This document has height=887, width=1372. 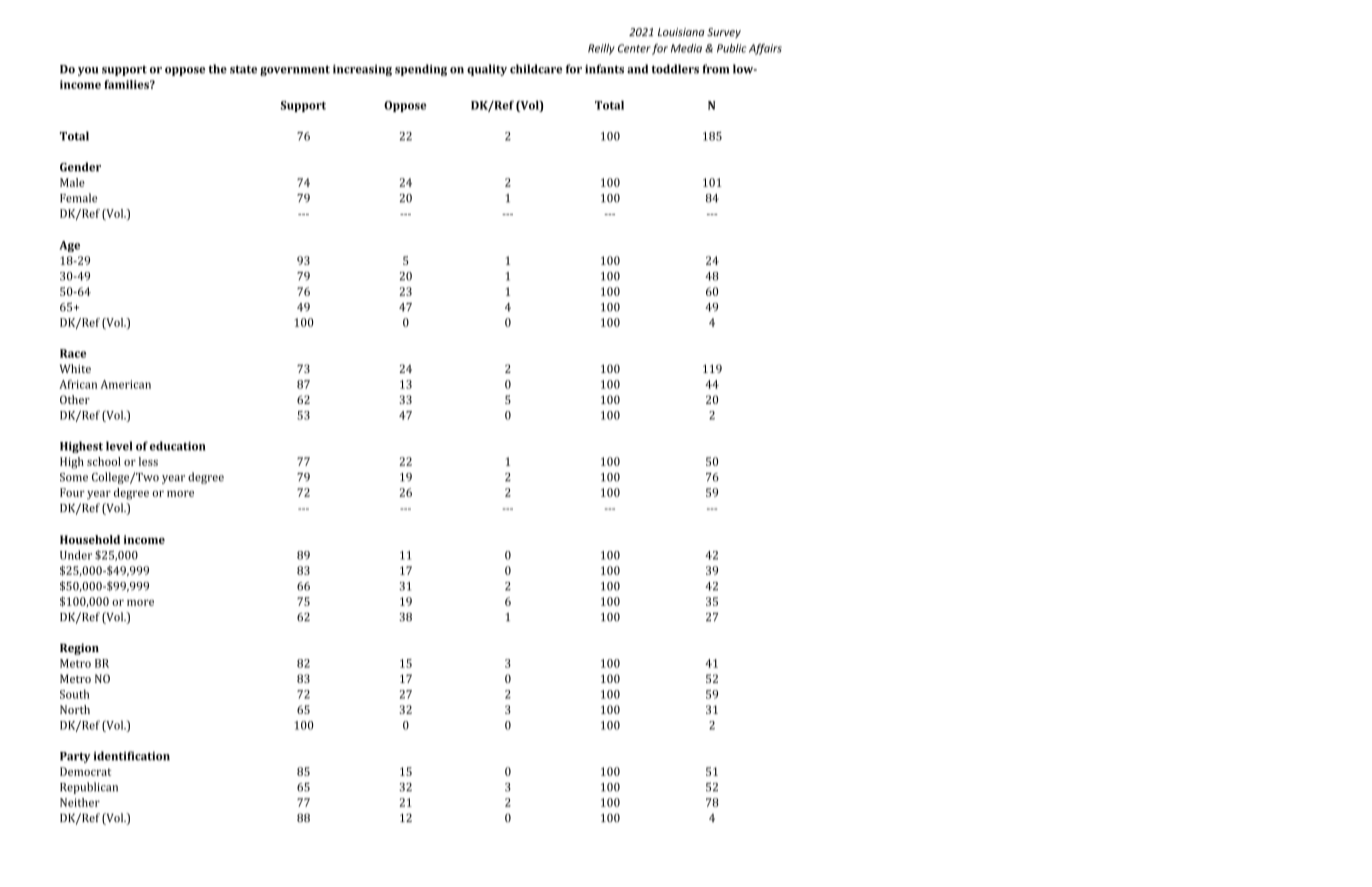 I want to click on toddlers, so click(x=675, y=69).
